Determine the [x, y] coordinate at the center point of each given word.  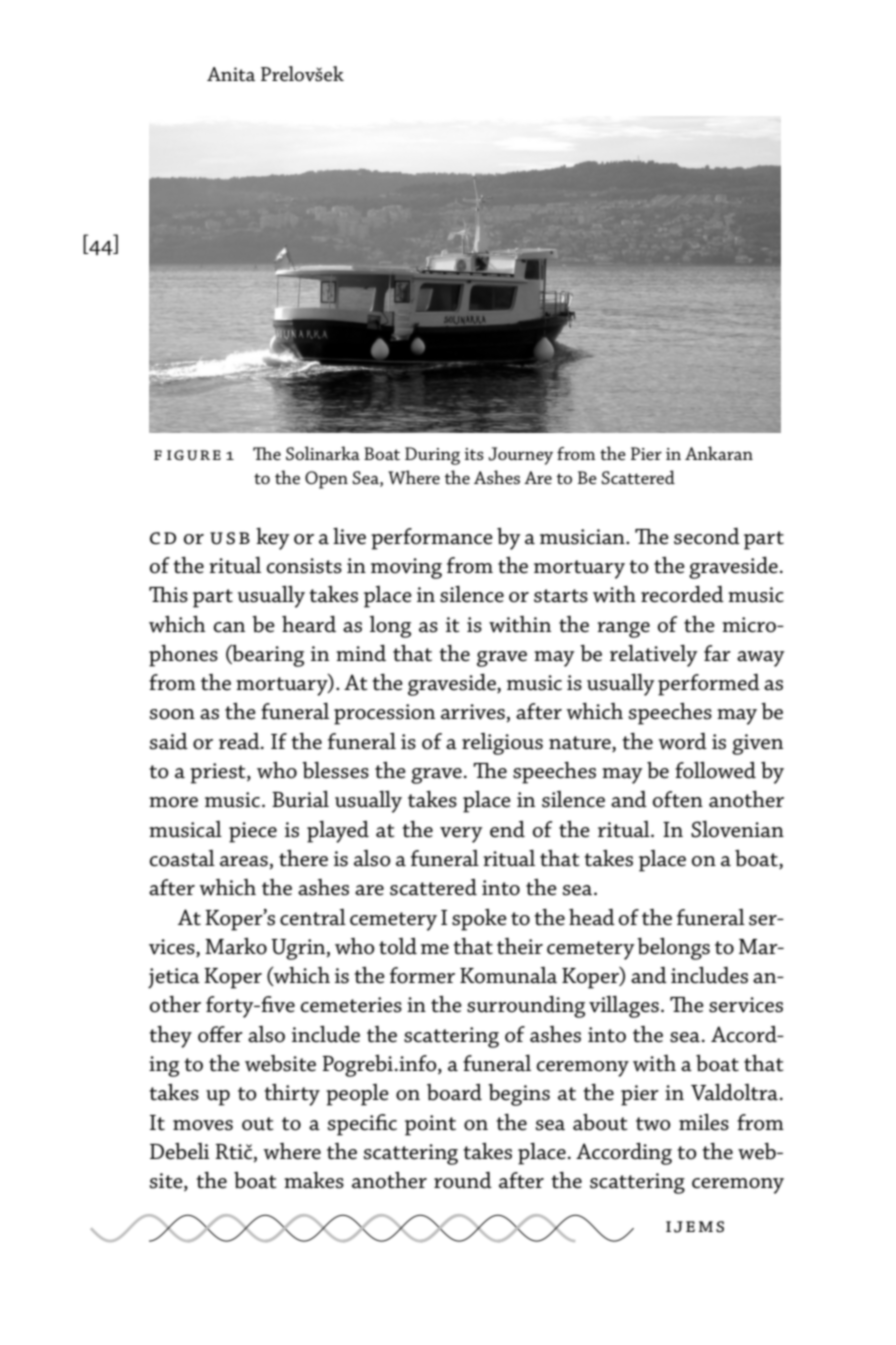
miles [704, 1122]
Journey [520, 456]
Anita [231, 74]
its [474, 454]
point [430, 1125]
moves [203, 1125]
